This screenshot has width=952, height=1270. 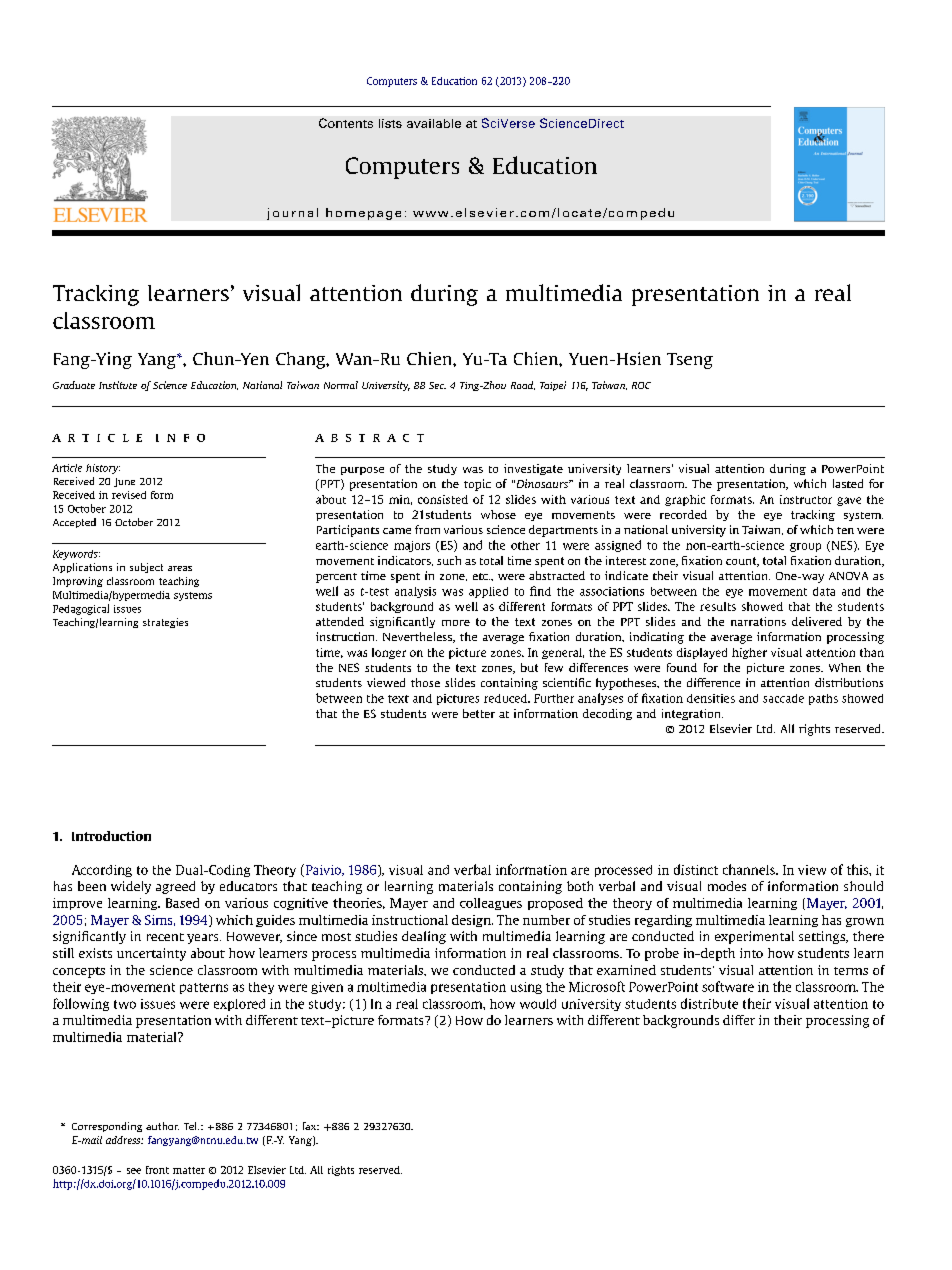 I want to click on would, so click(x=538, y=1004).
